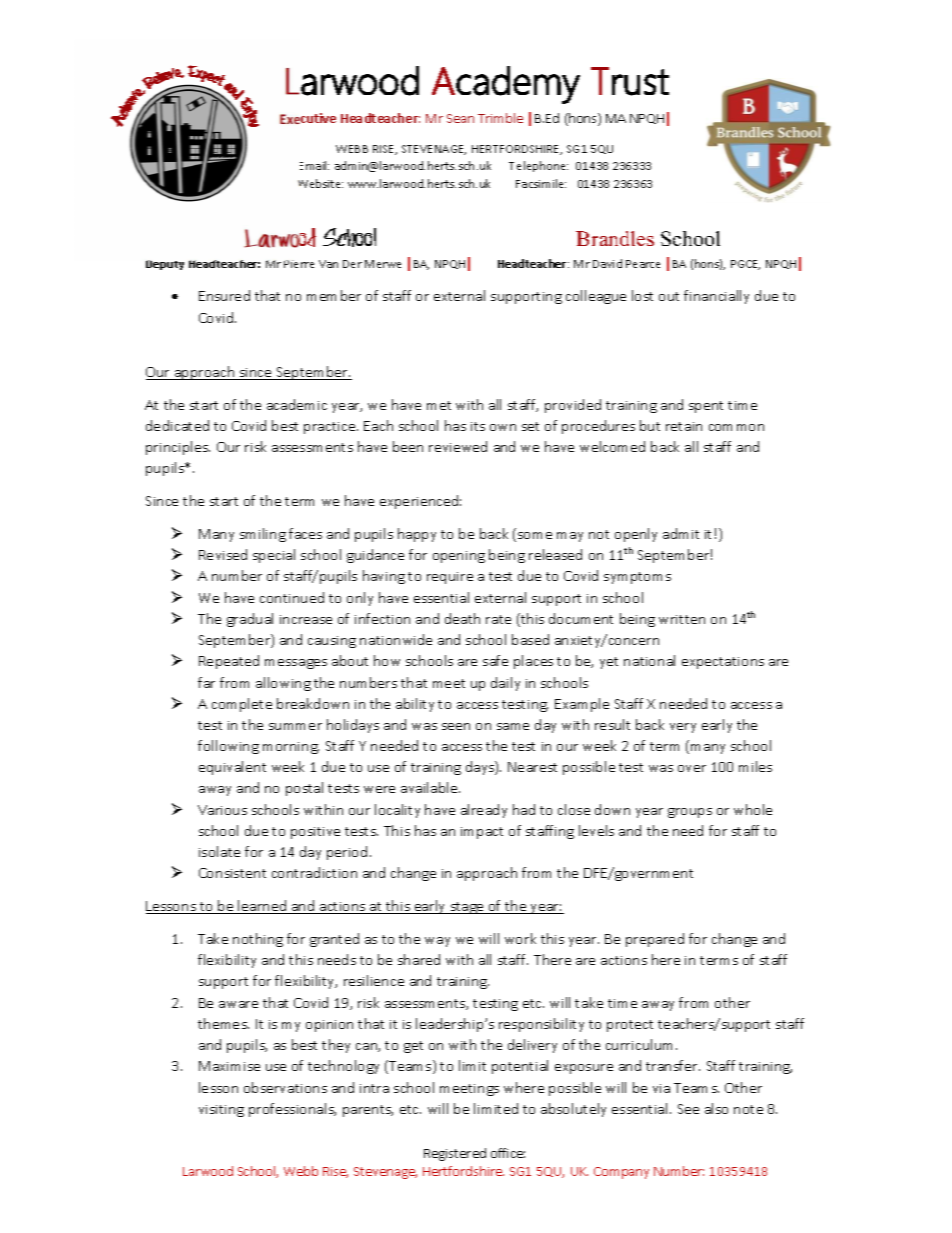 Image resolution: width=952 pixels, height=1233 pixels. Describe the element at coordinates (221, 1111) in the screenshot. I see `visiting` at that location.
